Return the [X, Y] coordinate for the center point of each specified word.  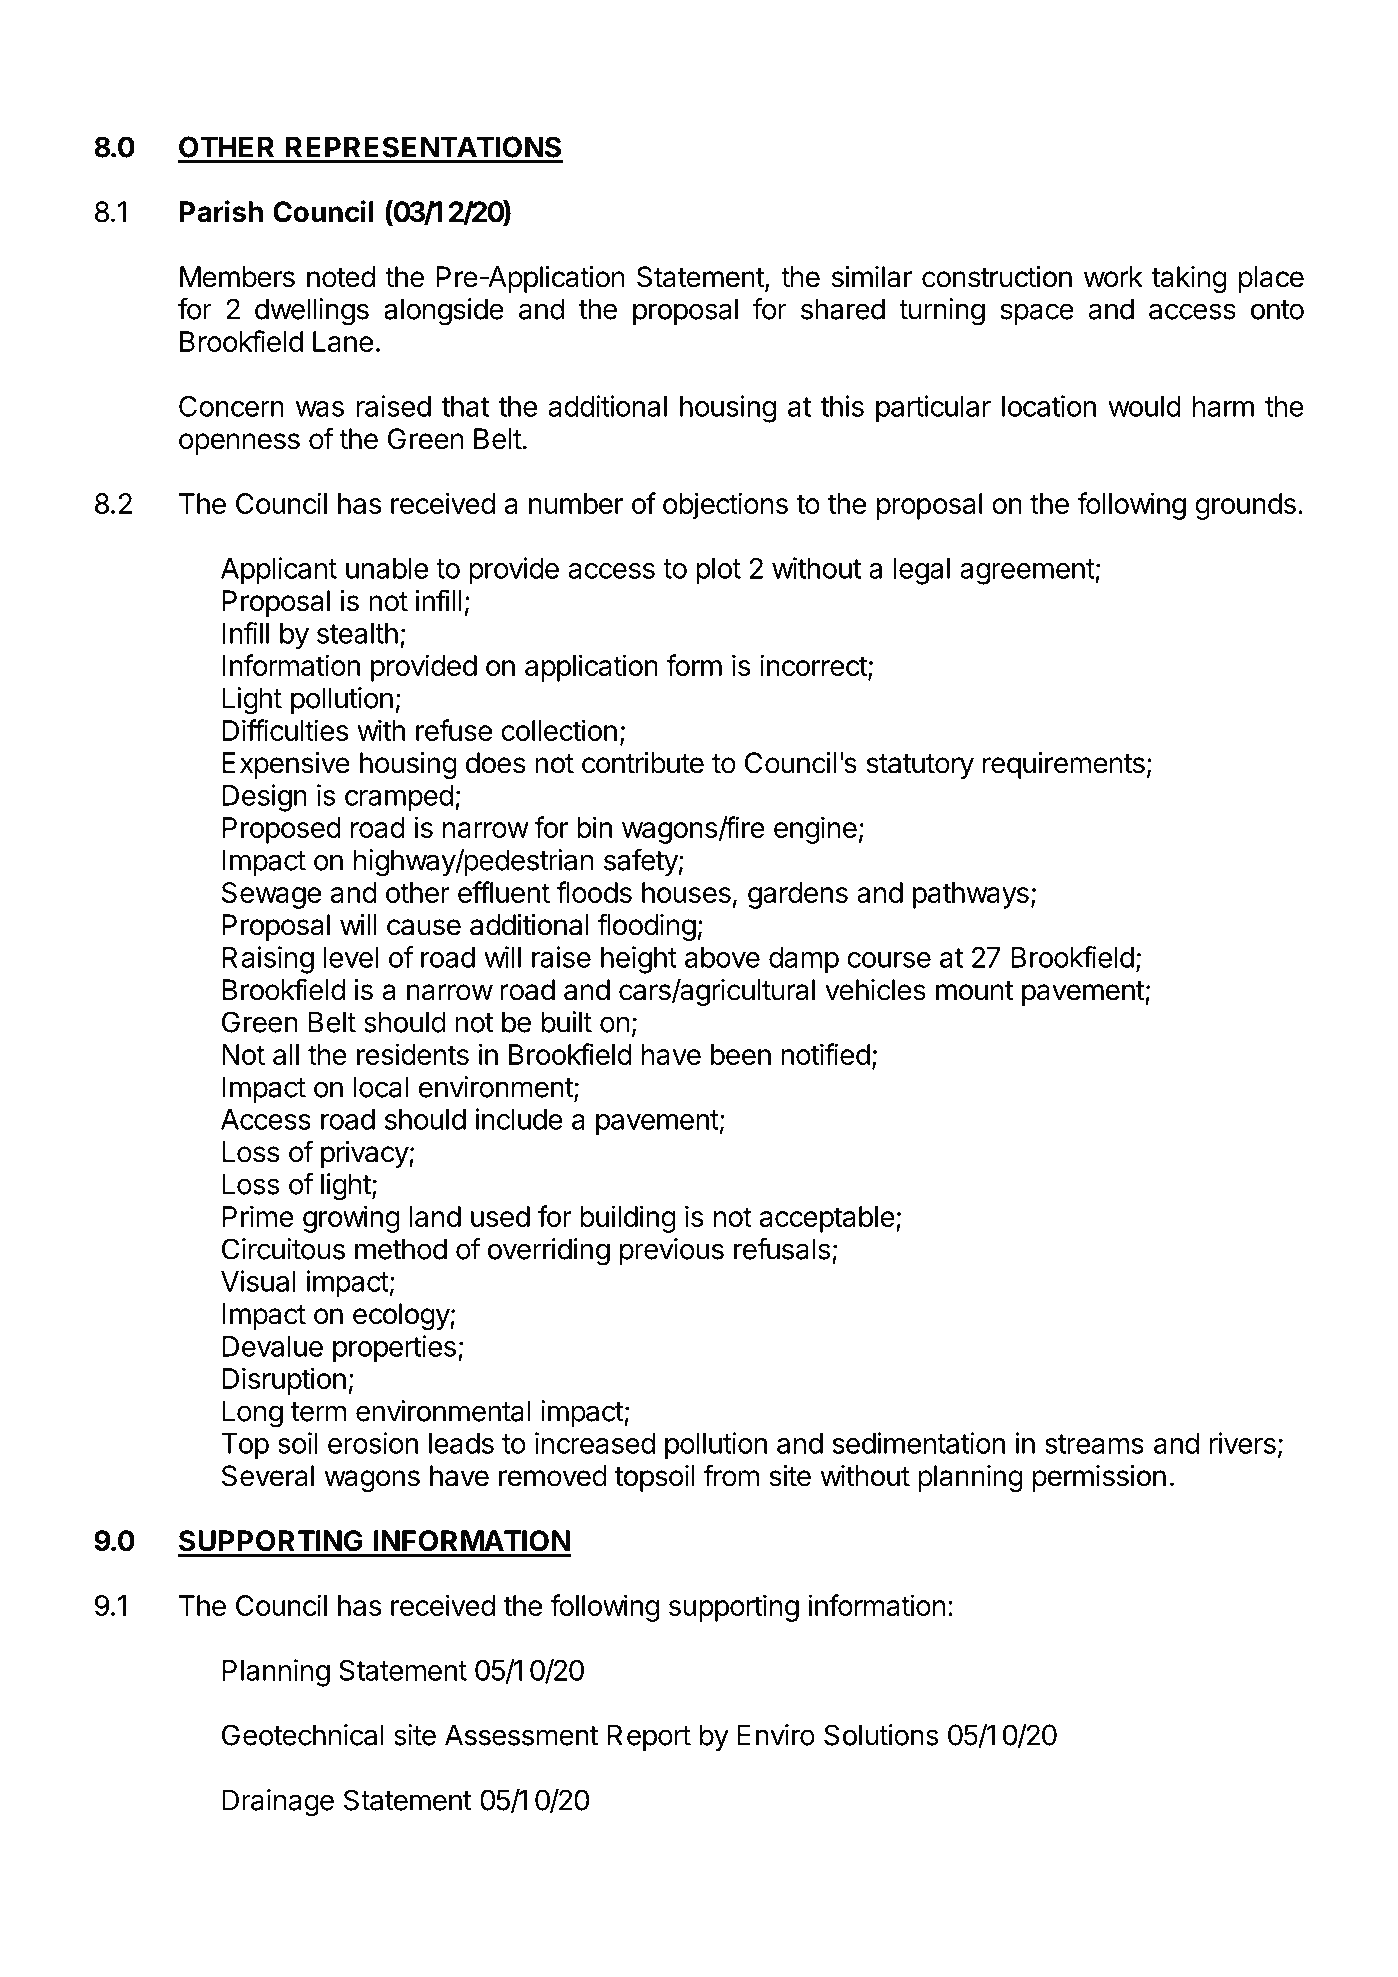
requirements [1064, 765]
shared [843, 309]
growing [351, 1219]
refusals [782, 1249]
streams [1094, 1444]
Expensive [286, 765]
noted [341, 277]
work [1113, 277]
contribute [643, 763]
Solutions [881, 1735]
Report [649, 1737]
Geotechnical [302, 1735]
